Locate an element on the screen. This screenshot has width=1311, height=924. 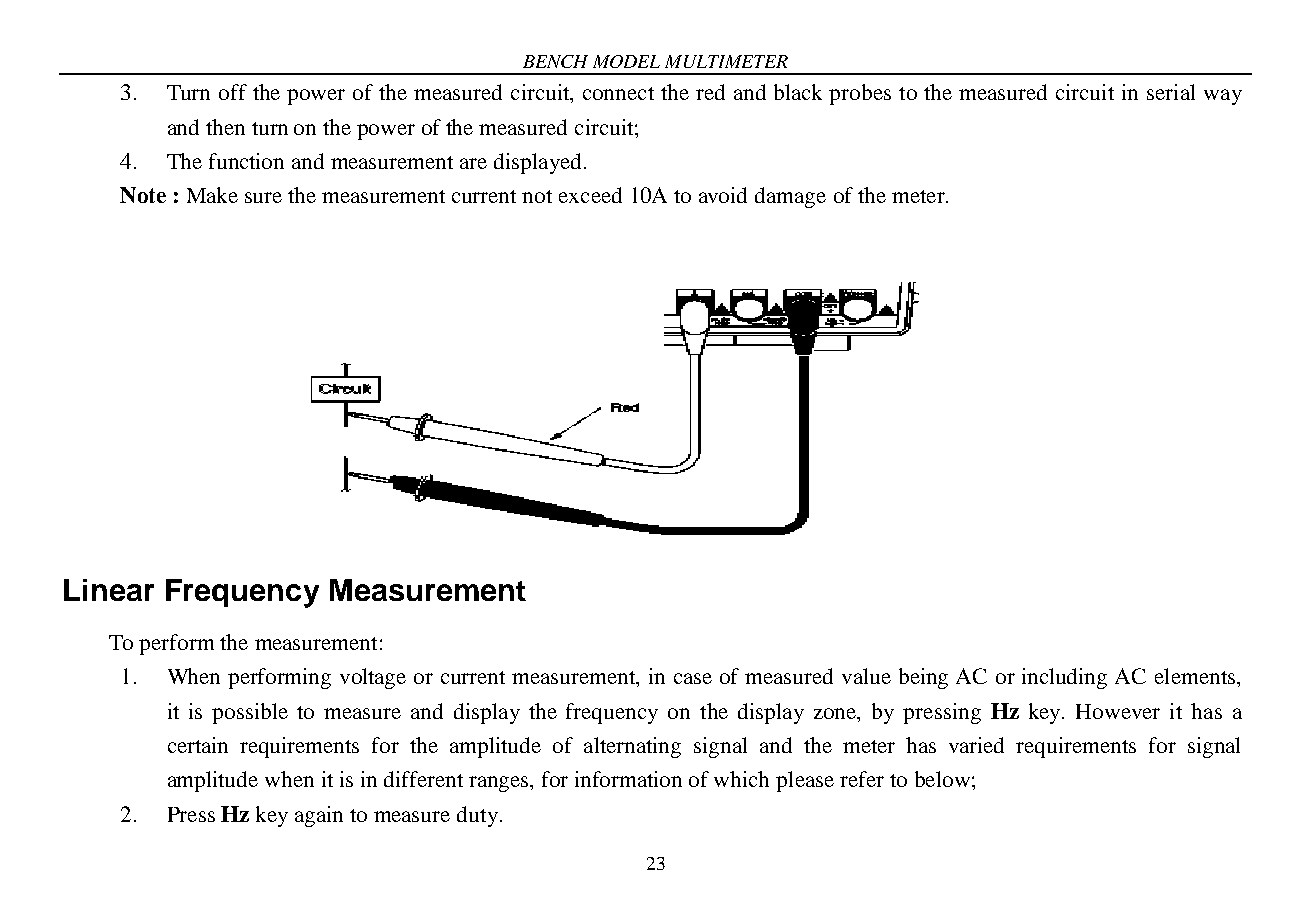
again is located at coordinates (319, 816).
